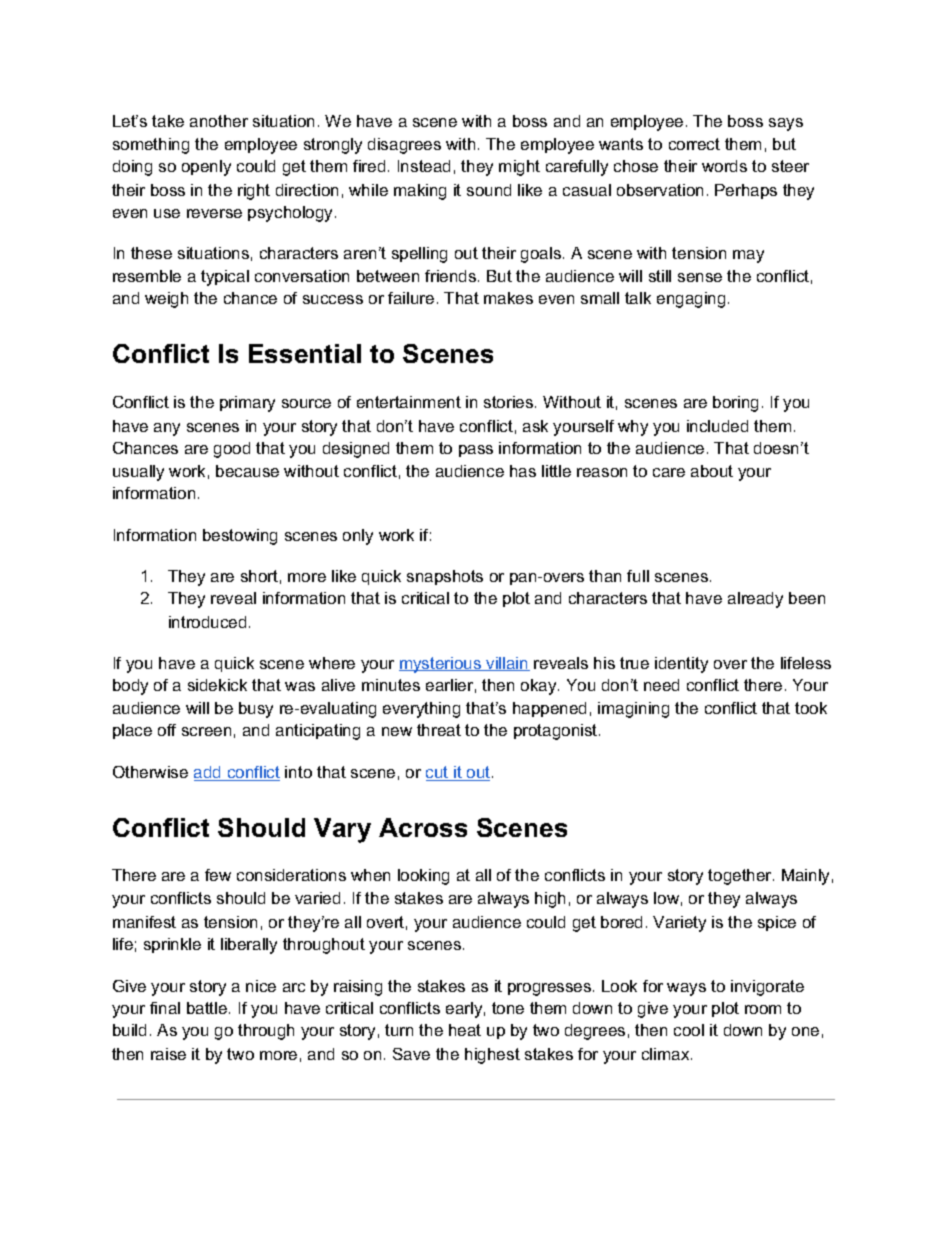 This page has height=1233, width=952. I want to click on Across, so click(423, 827).
